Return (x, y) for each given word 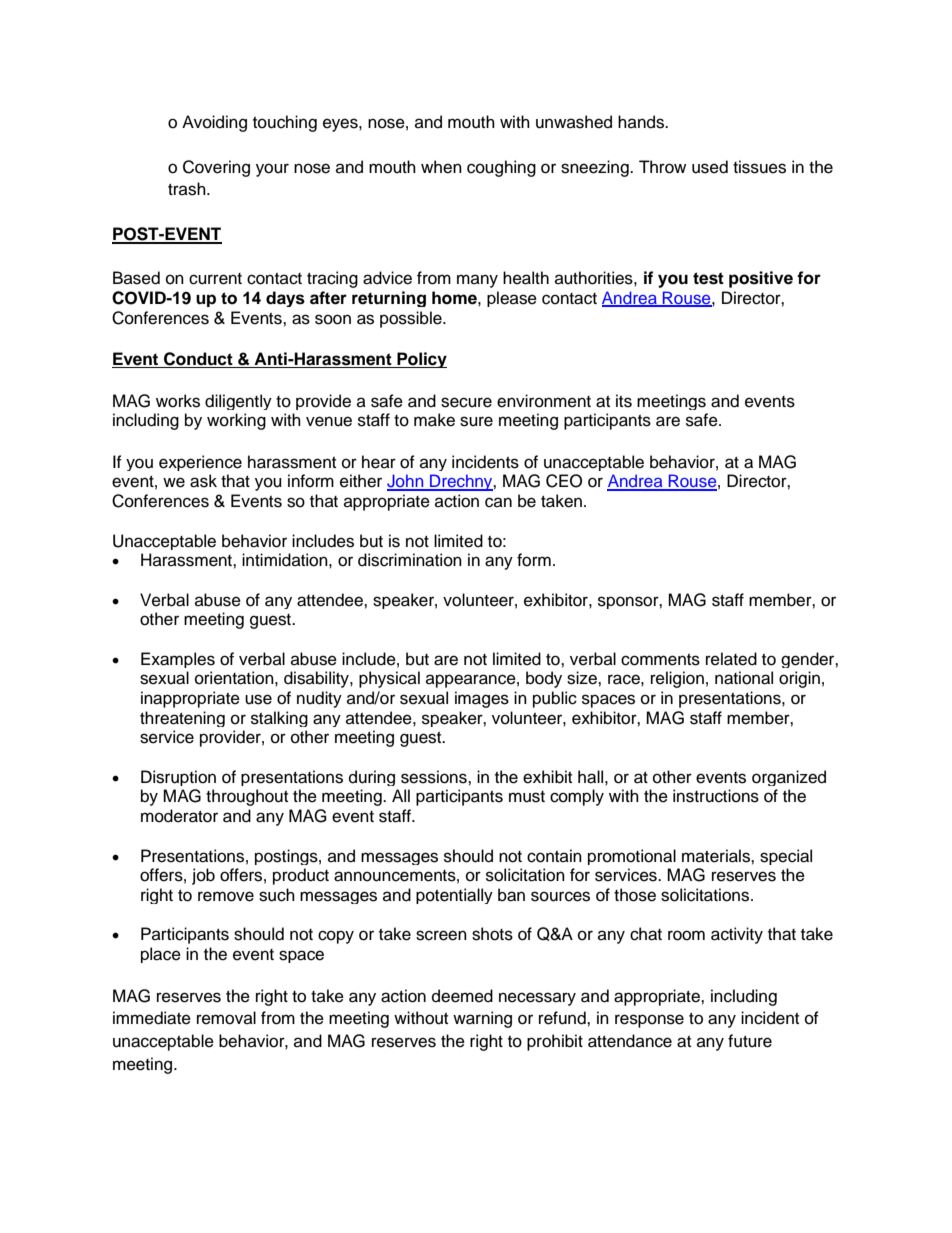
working (236, 421)
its (624, 401)
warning (482, 1019)
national (744, 678)
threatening (182, 719)
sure (476, 421)
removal (226, 1018)
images (482, 699)
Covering (216, 168)
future (750, 1041)
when (441, 167)
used (710, 167)
